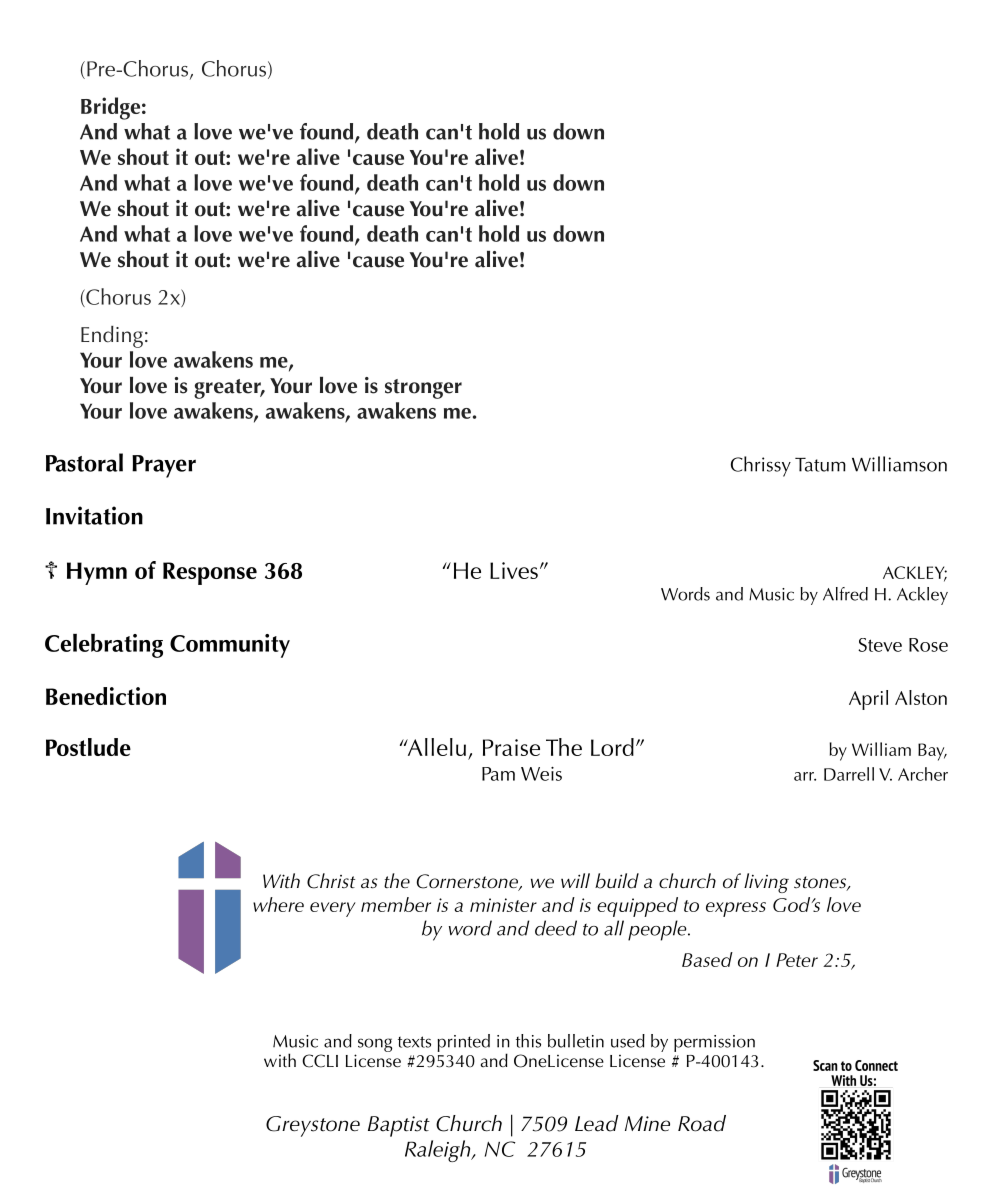 Image resolution: width=981 pixels, height=1204 pixels. Describe the element at coordinates (439, 1151) in the image. I see `Raleigh` at that location.
